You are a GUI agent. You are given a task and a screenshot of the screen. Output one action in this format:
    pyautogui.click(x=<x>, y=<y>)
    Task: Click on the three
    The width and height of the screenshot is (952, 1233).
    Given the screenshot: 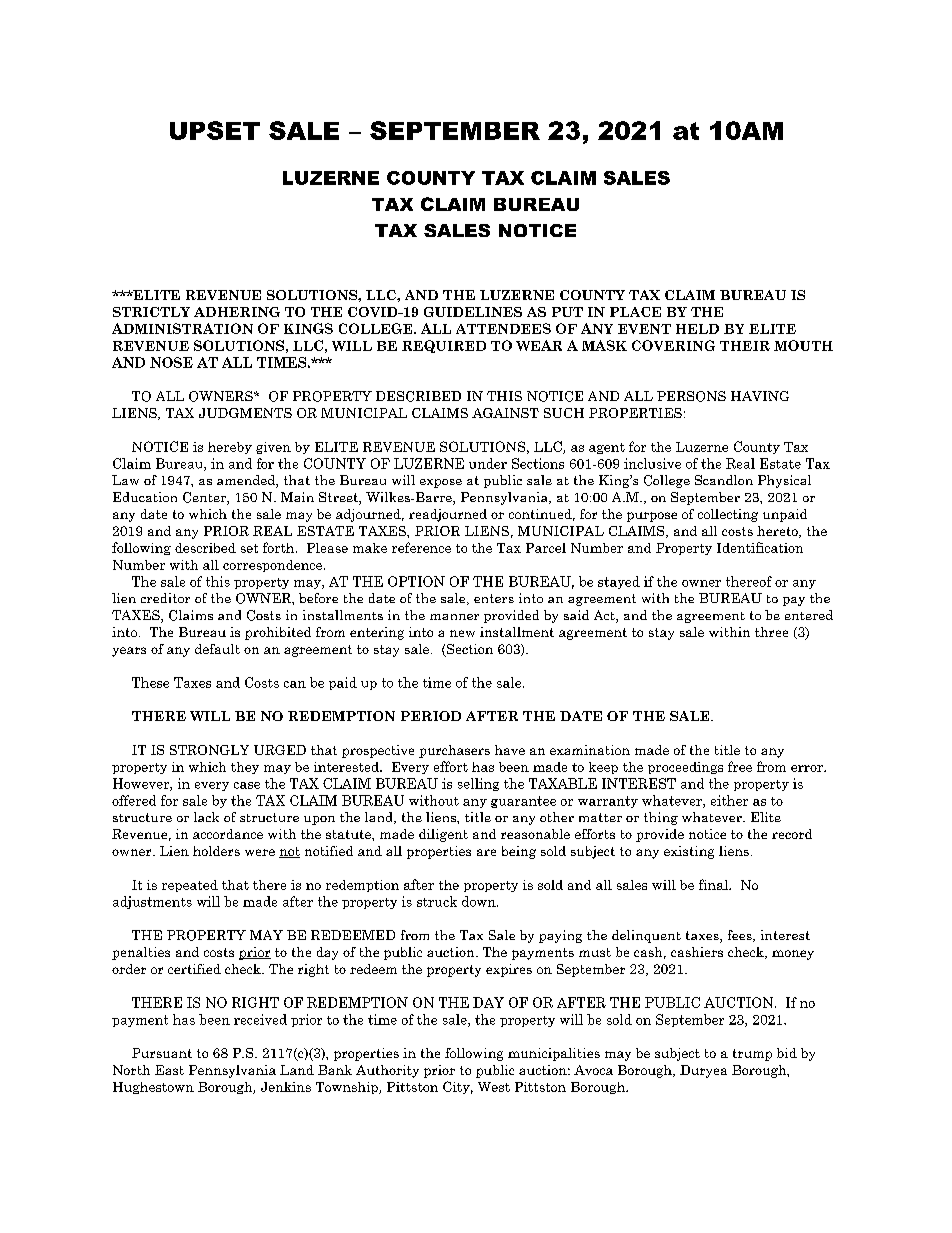 What is the action you would take?
    pyautogui.click(x=771, y=632)
